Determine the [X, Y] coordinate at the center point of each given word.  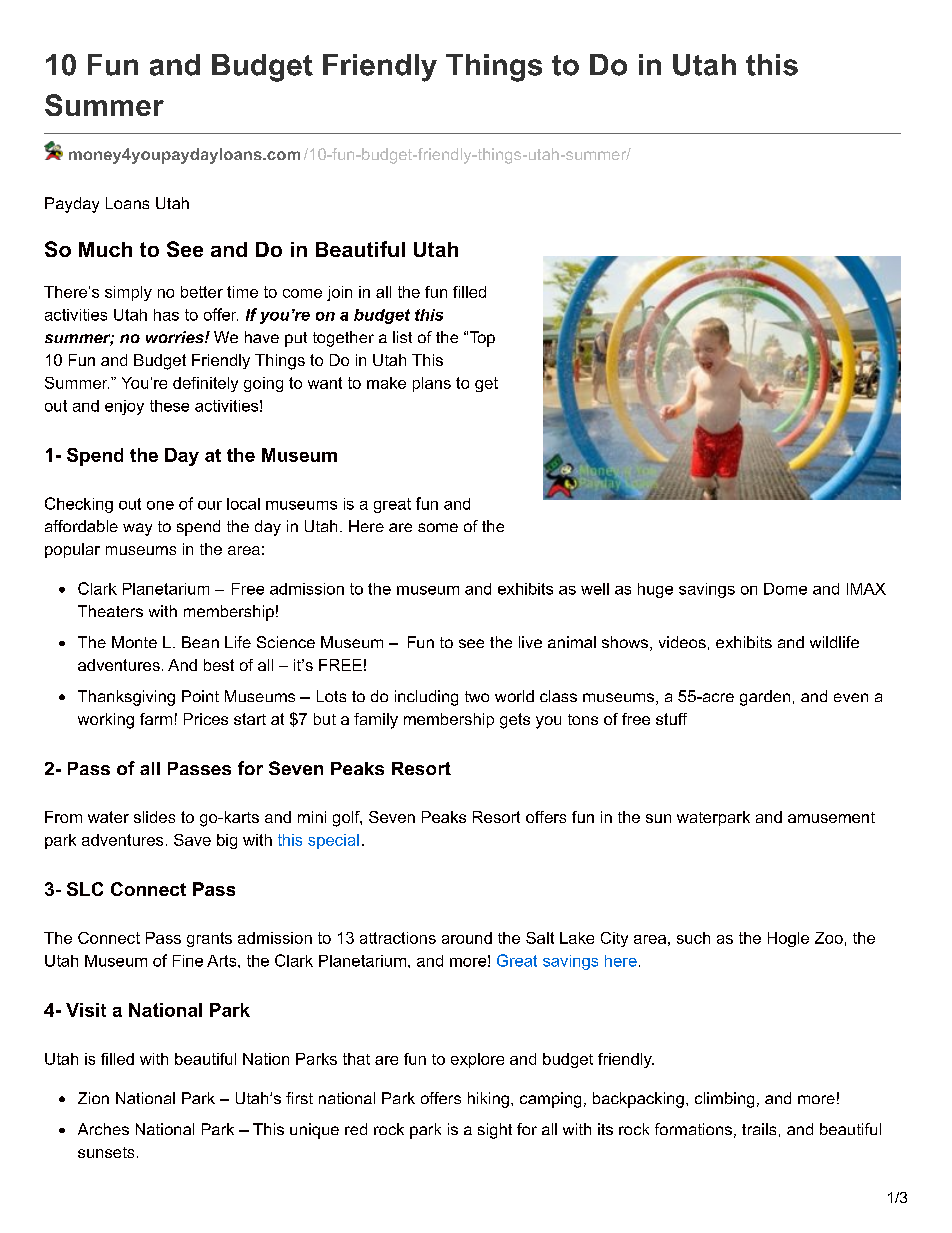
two [477, 696]
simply [128, 293]
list [402, 337]
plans [432, 384]
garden [765, 698]
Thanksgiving [126, 698]
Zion [93, 1098]
